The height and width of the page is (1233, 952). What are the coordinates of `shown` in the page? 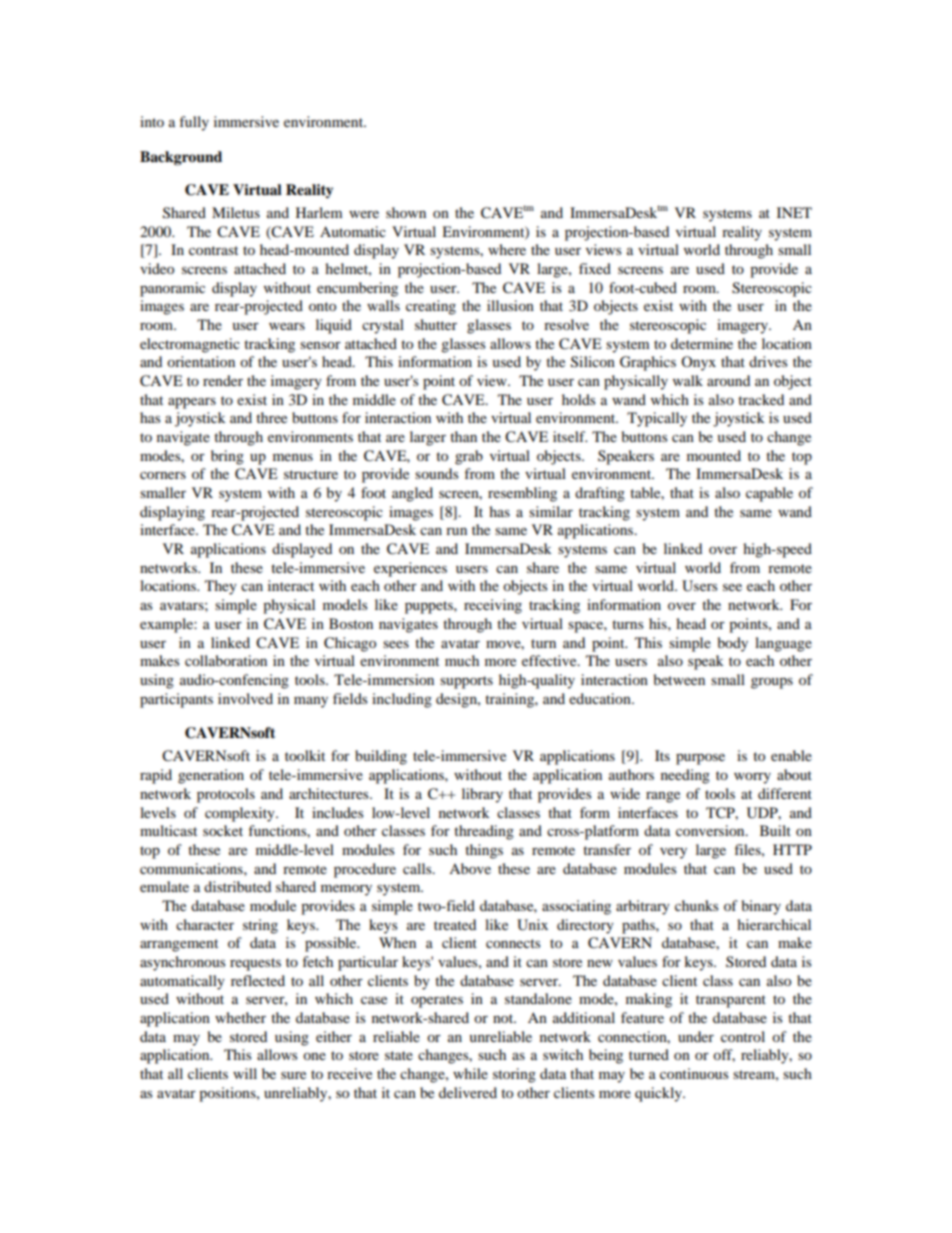 It's located at (406, 212).
